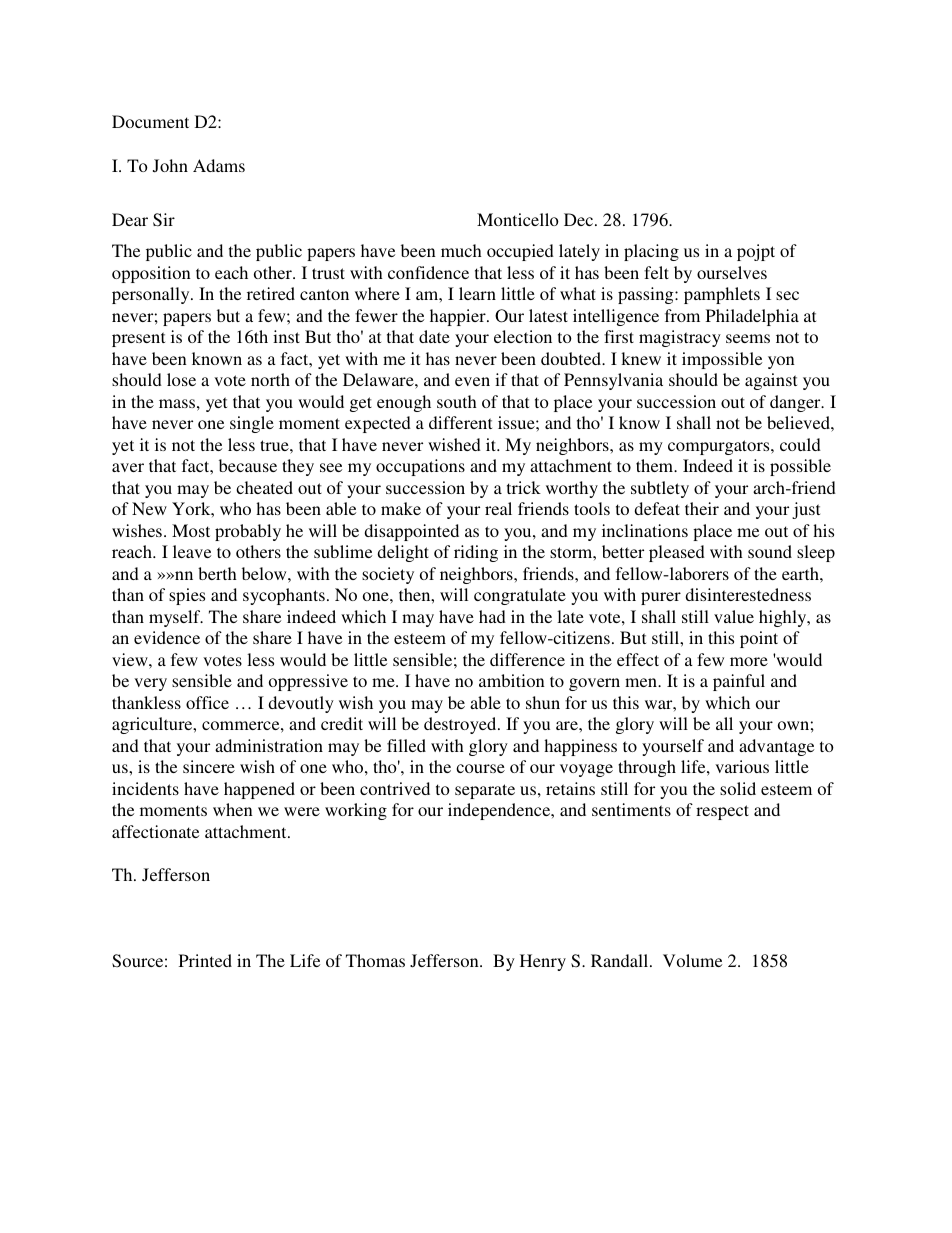 This screenshot has height=1233, width=952. I want to click on lose, so click(181, 379).
